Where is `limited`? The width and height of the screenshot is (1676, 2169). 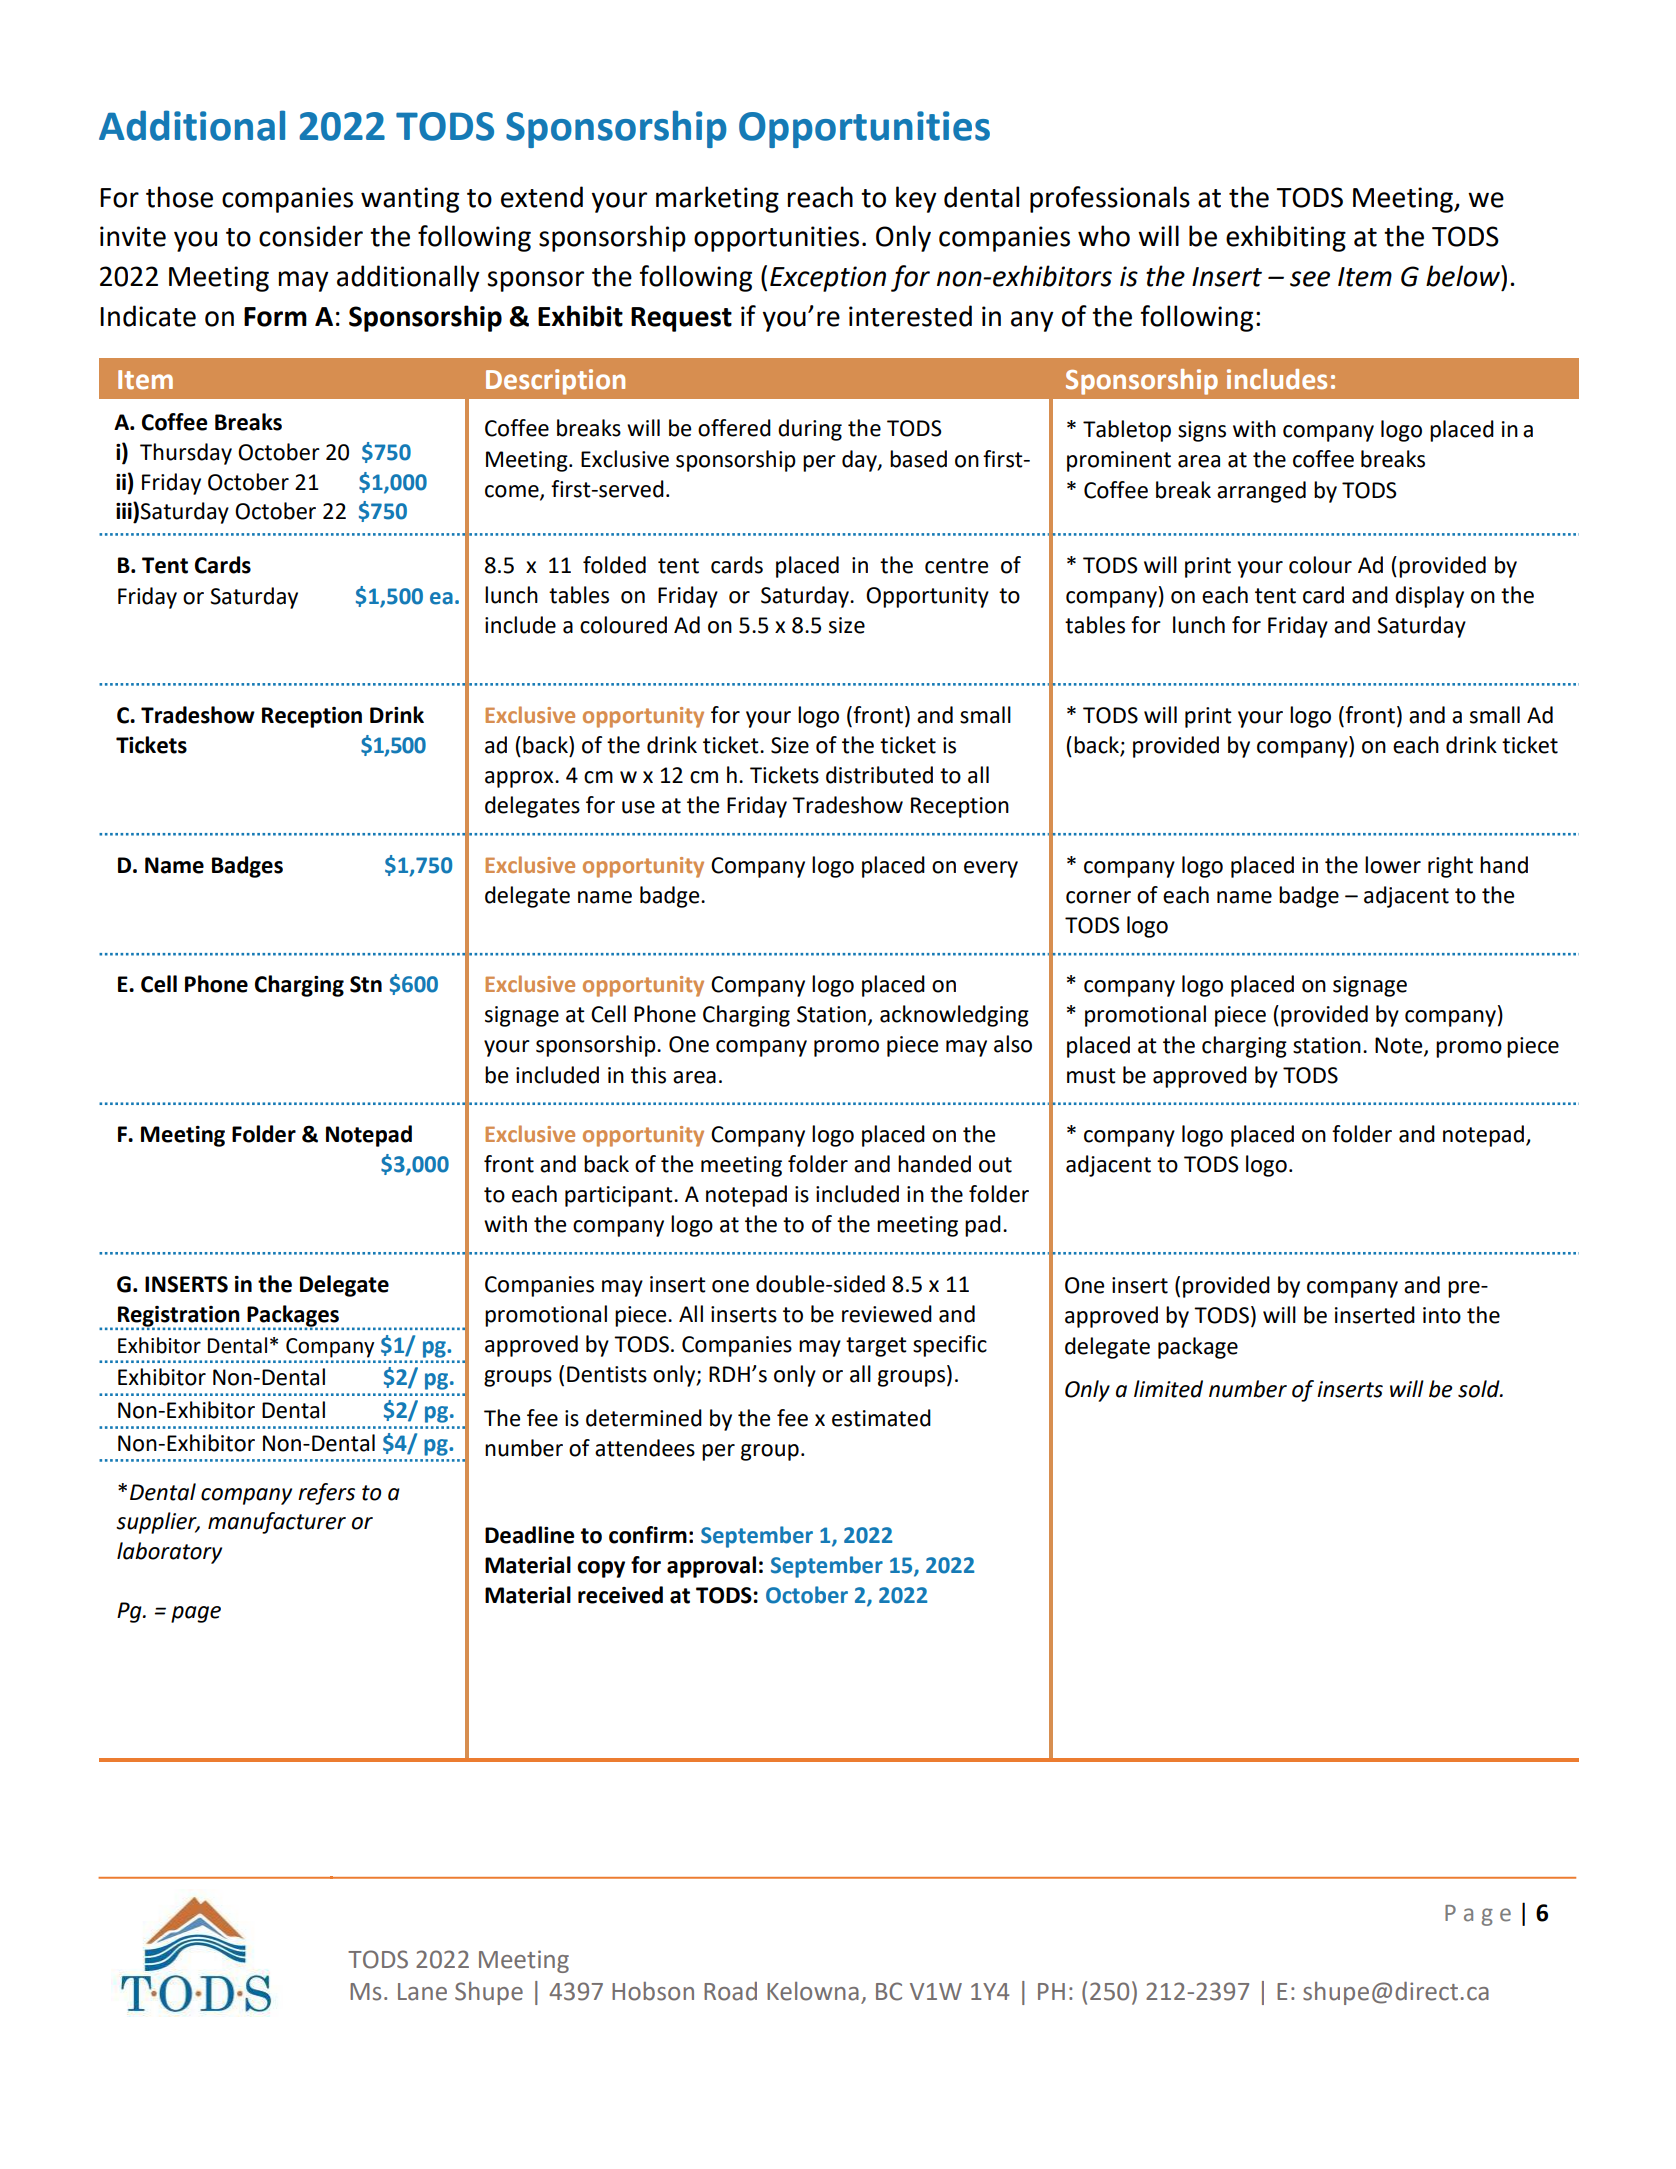
limited is located at coordinates (1168, 1389).
